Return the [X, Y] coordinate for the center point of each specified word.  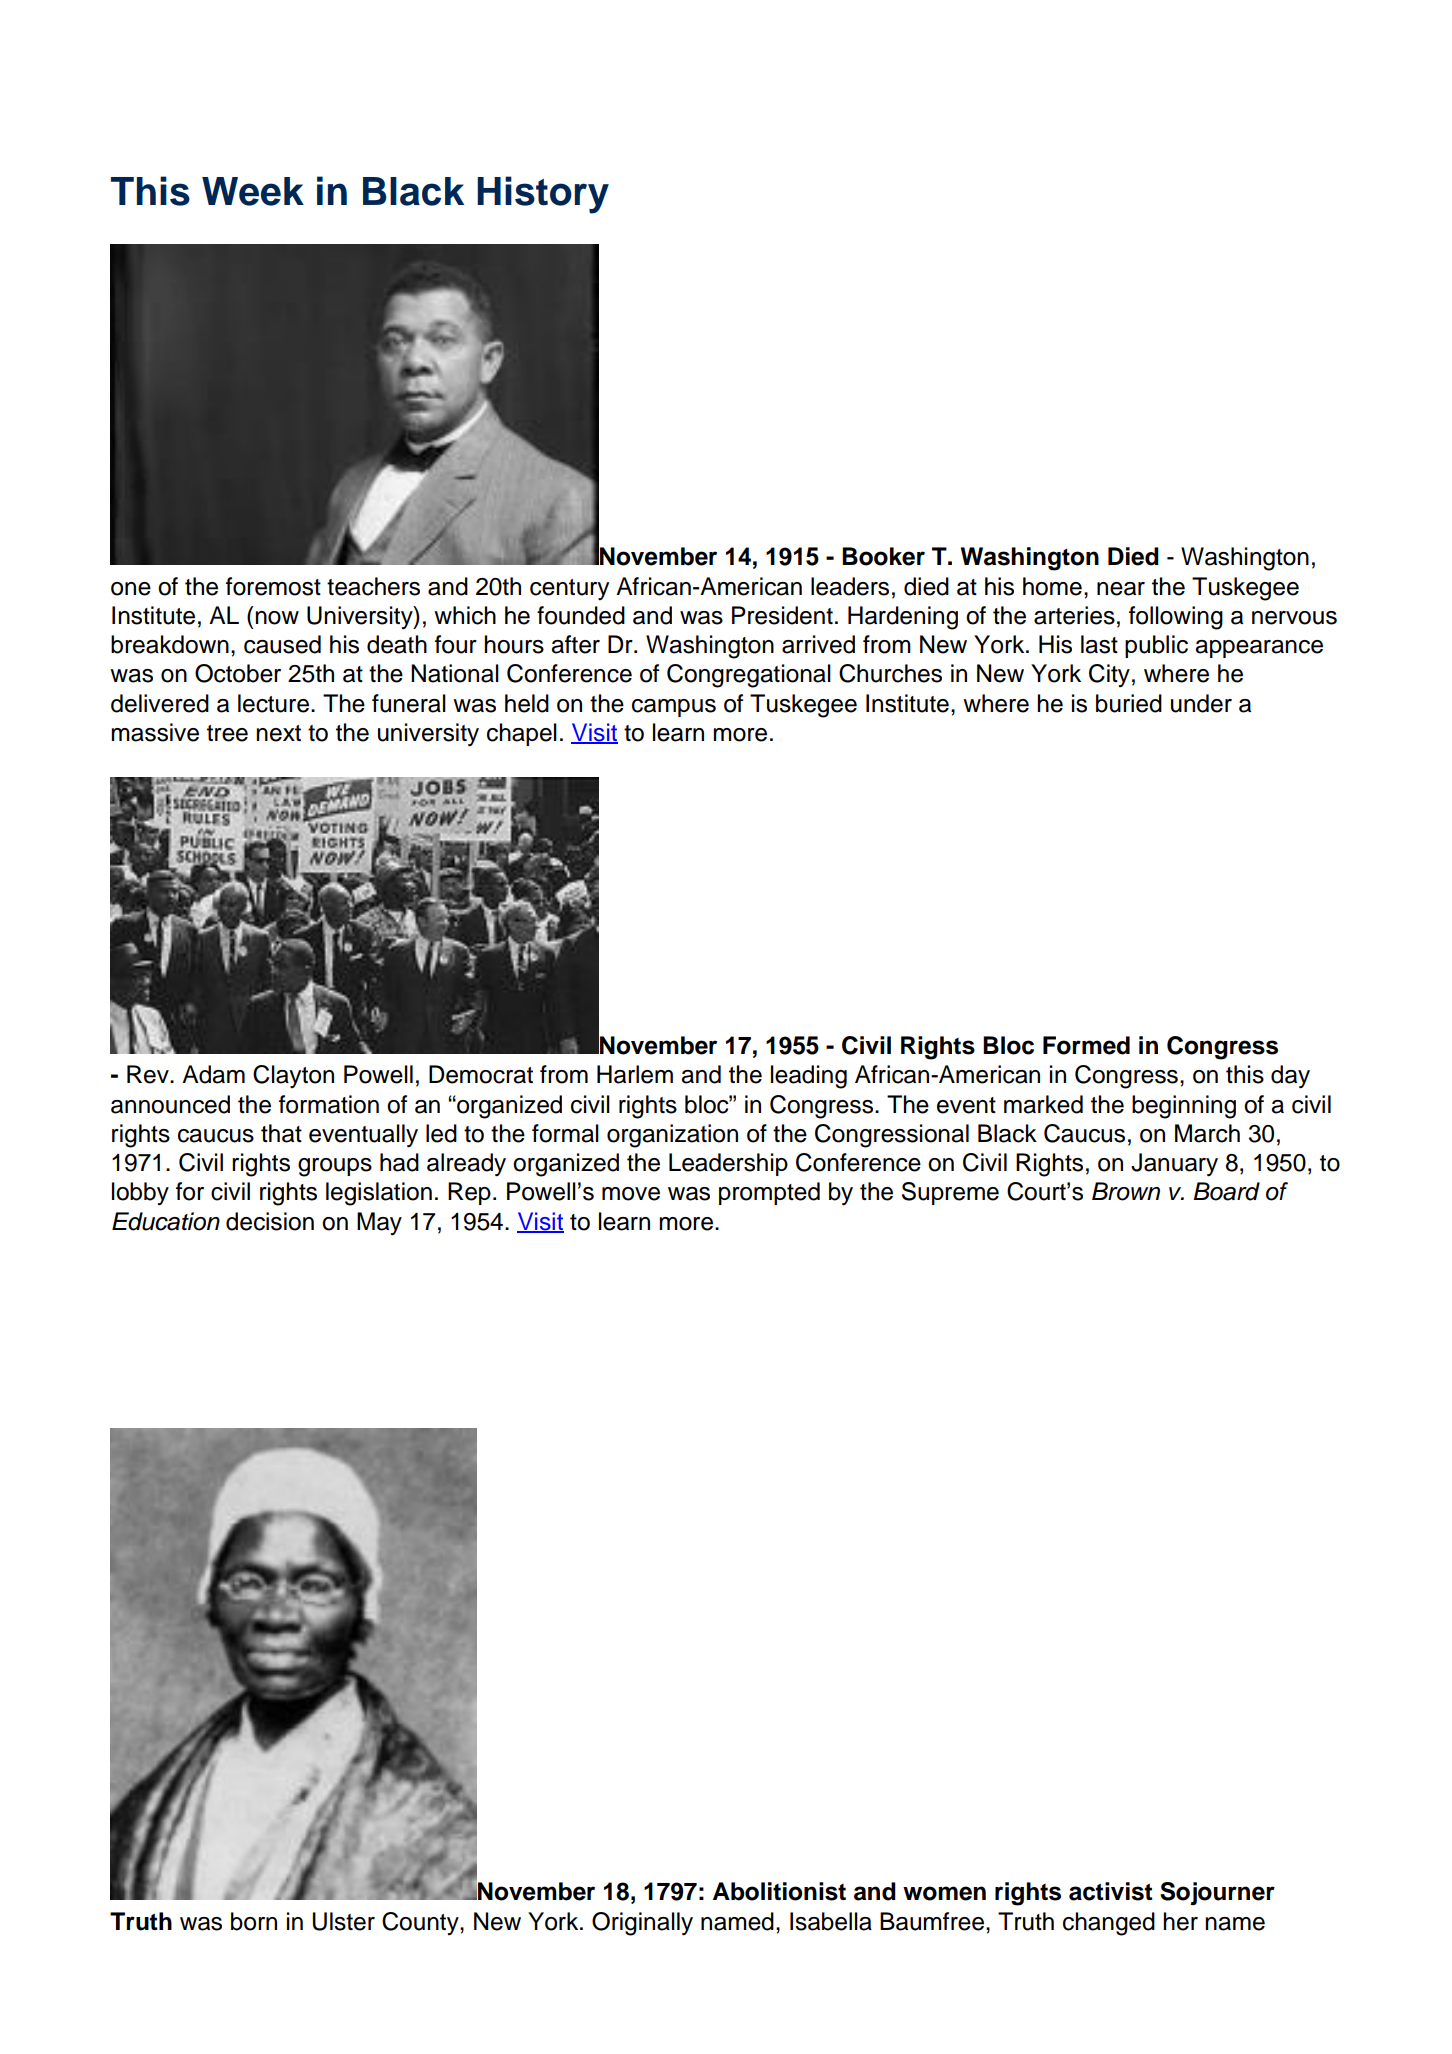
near [1121, 589]
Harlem [635, 1074]
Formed [1086, 1045]
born [254, 1921]
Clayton [293, 1077]
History [543, 195]
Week [253, 191]
